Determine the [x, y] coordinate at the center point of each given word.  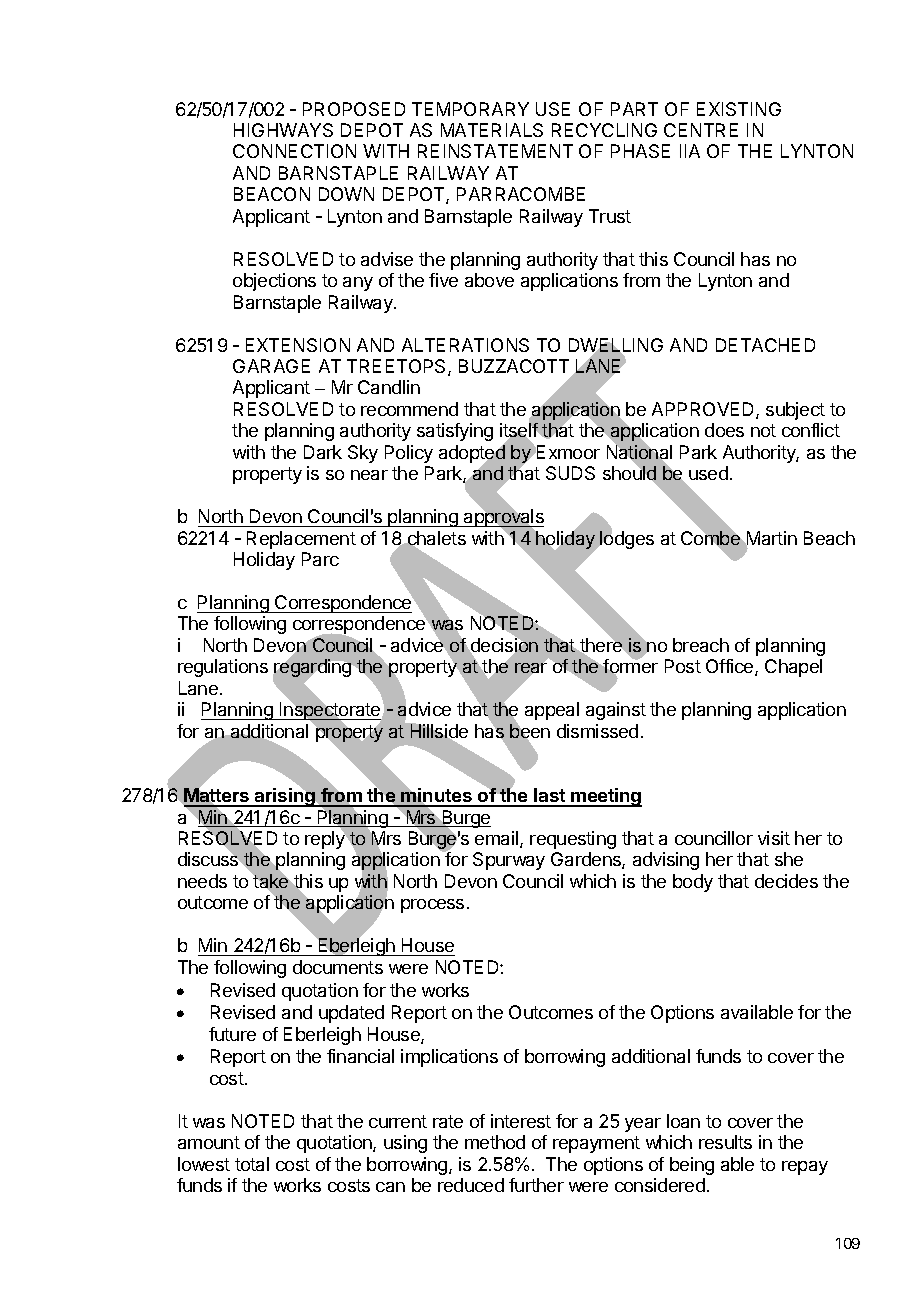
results [725, 1142]
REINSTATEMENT [495, 151]
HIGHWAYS [283, 130]
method [495, 1142]
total [252, 1164]
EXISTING [739, 109]
